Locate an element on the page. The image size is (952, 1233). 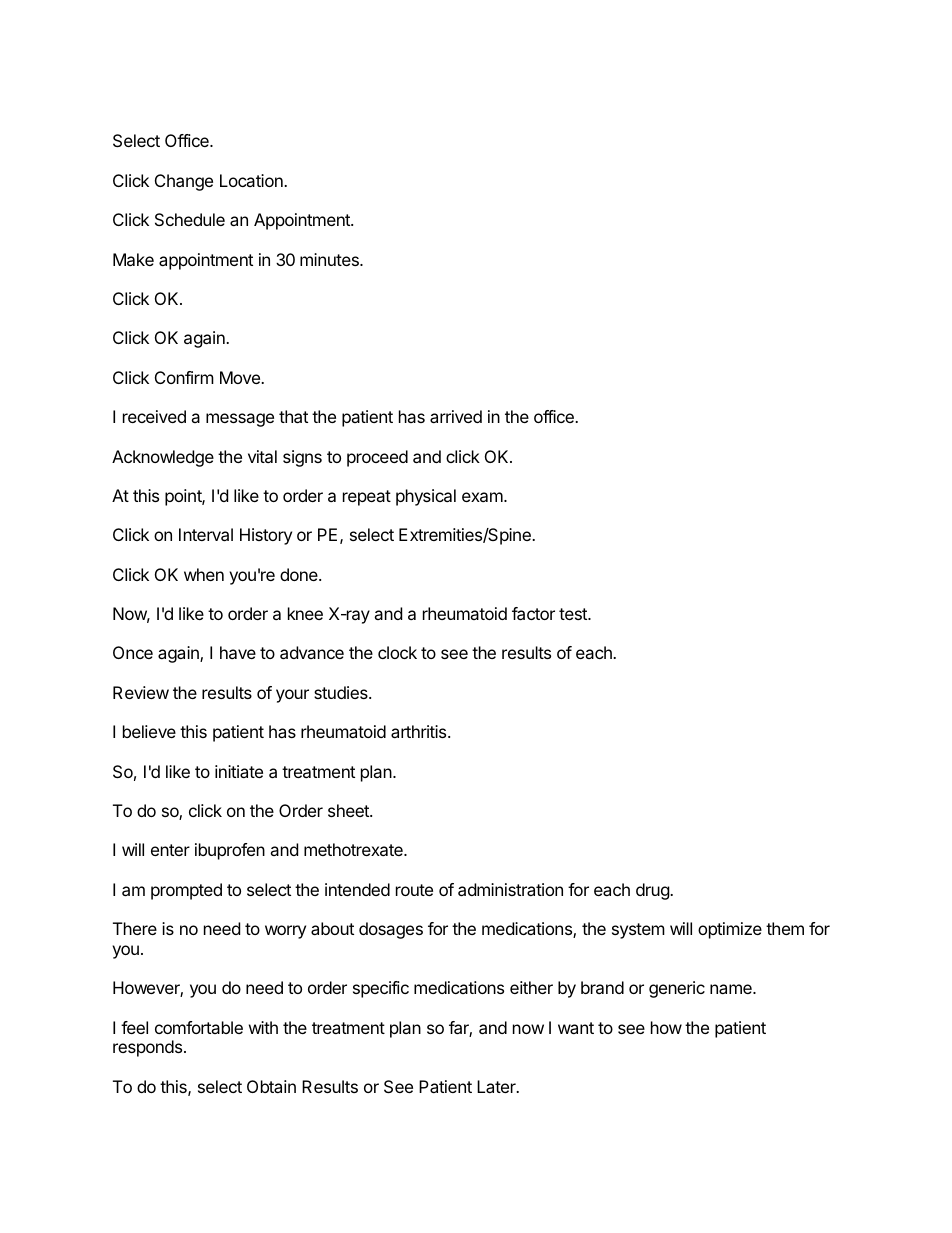
arrived is located at coordinates (456, 416).
